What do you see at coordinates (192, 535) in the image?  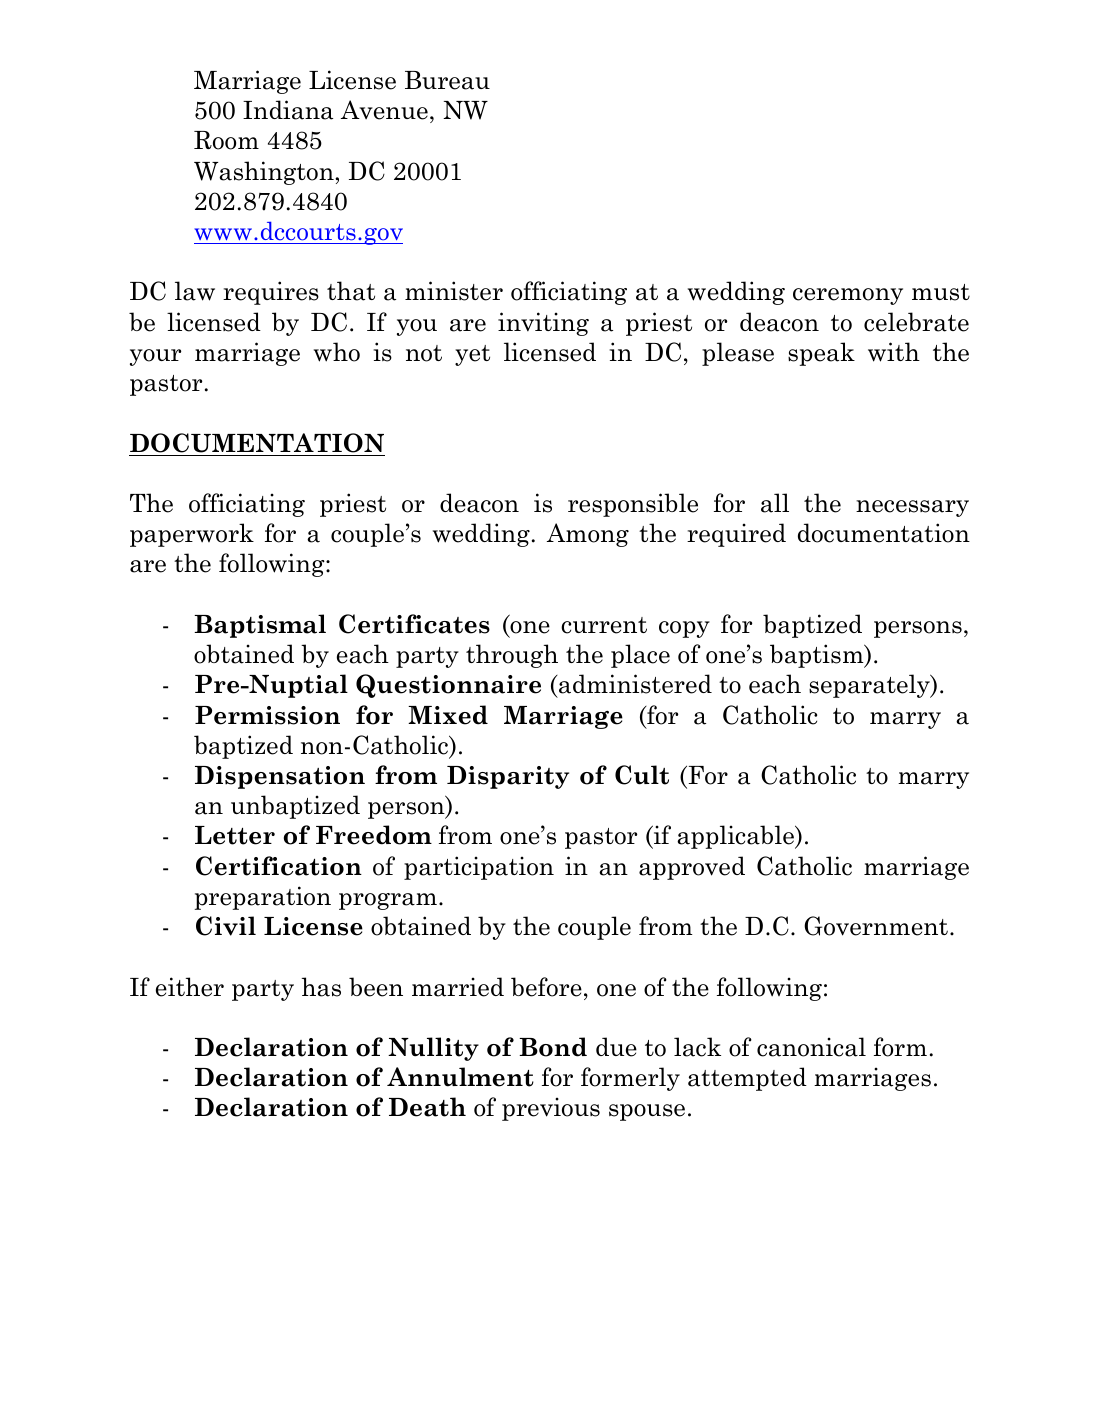 I see `paperwork` at bounding box center [192, 535].
